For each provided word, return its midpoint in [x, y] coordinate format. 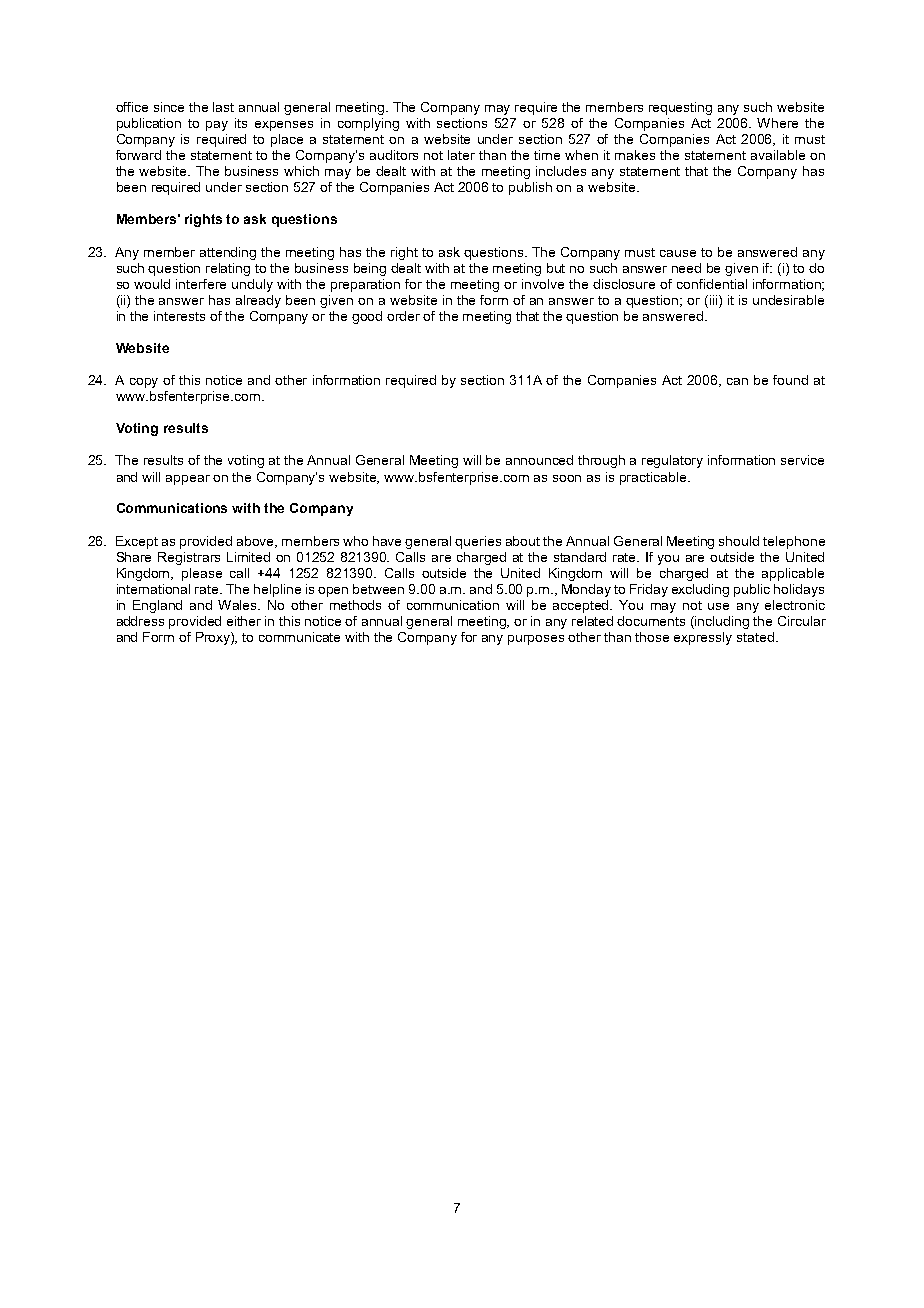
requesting [680, 108]
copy [144, 383]
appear [188, 480]
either [244, 621]
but [556, 268]
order [403, 316]
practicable [654, 478]
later [461, 155]
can [737, 381]
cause [678, 253]
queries [478, 542]
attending [228, 253]
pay [217, 126]
